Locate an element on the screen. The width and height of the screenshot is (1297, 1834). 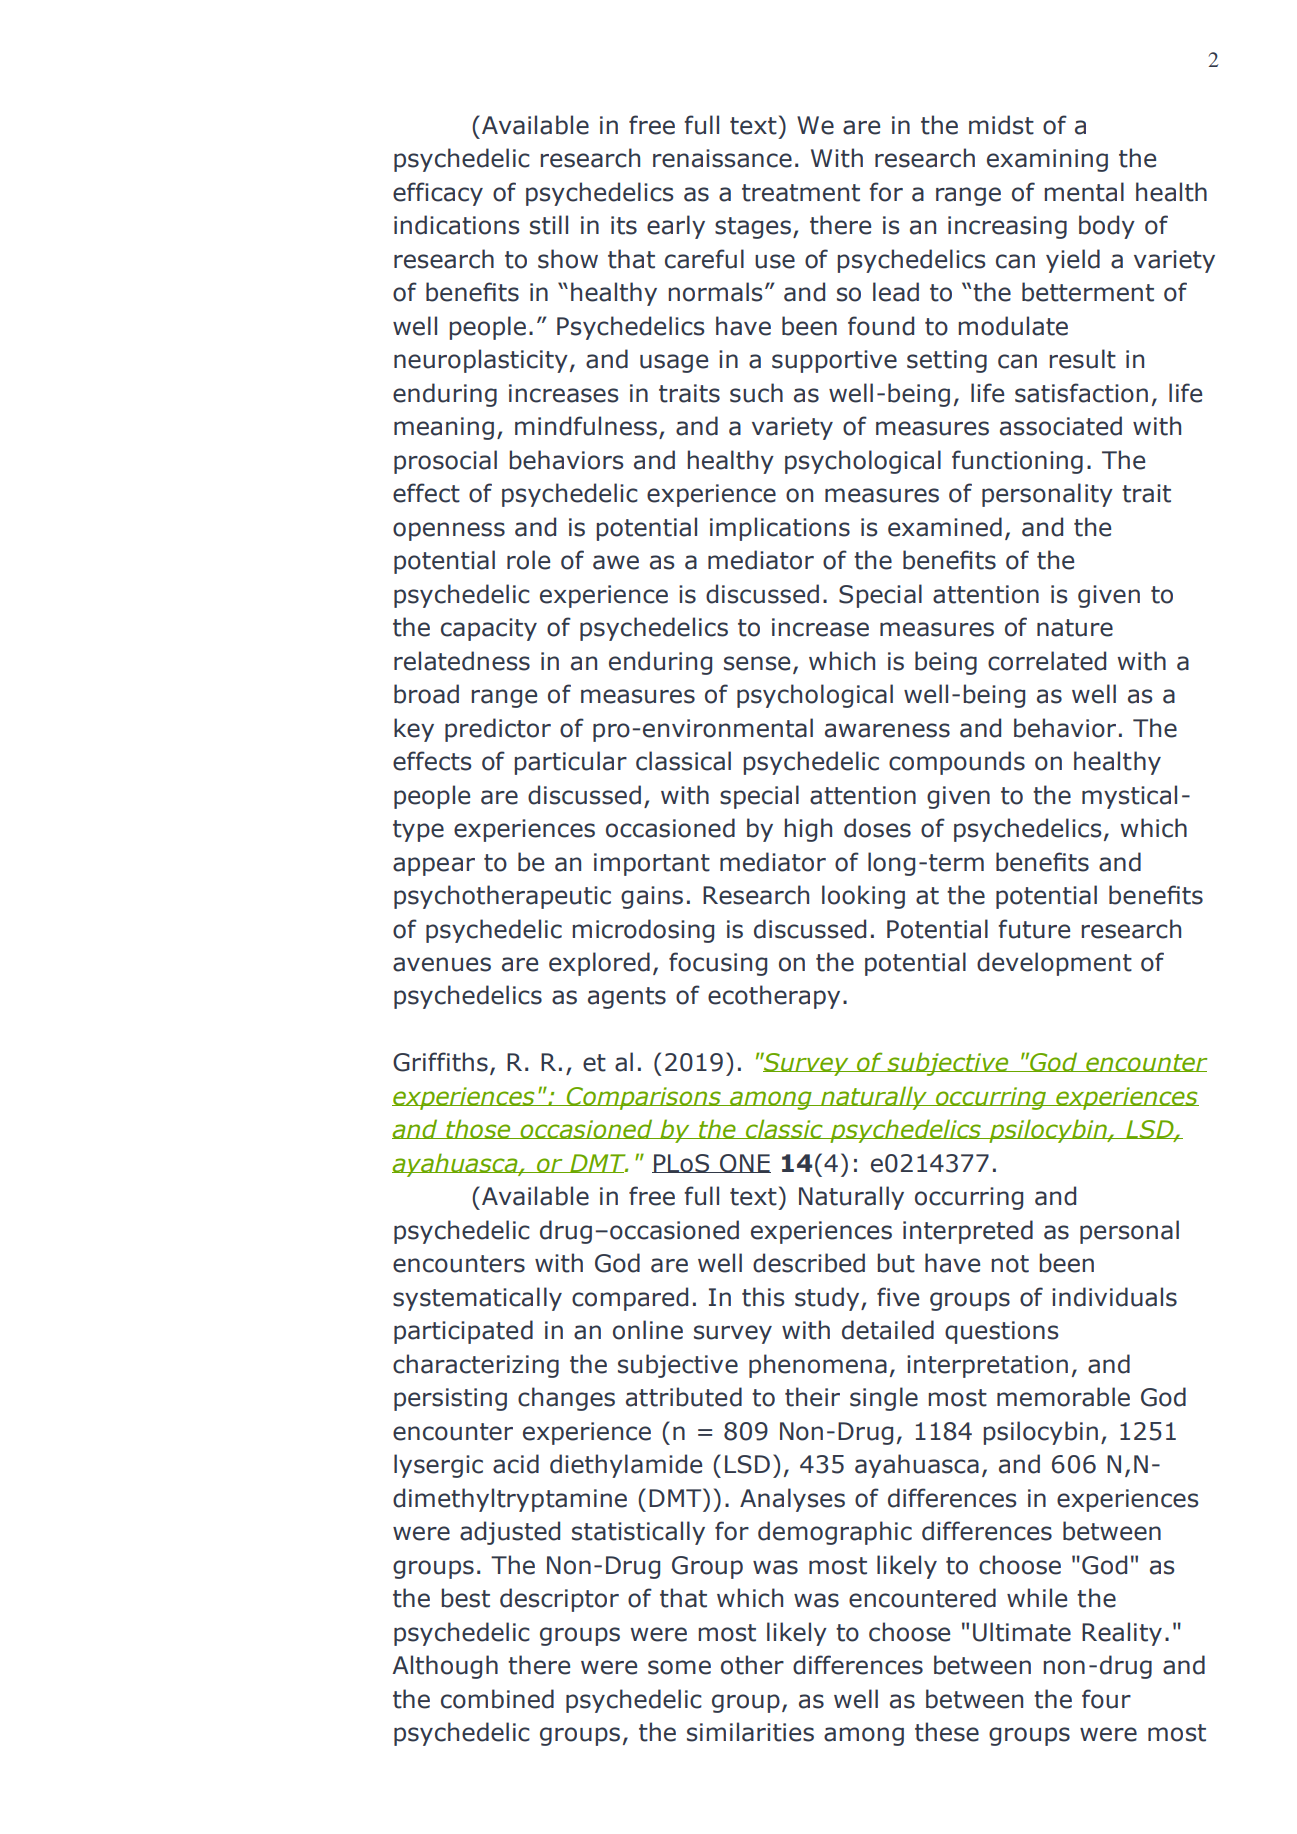
treatment is located at coordinates (801, 193).
